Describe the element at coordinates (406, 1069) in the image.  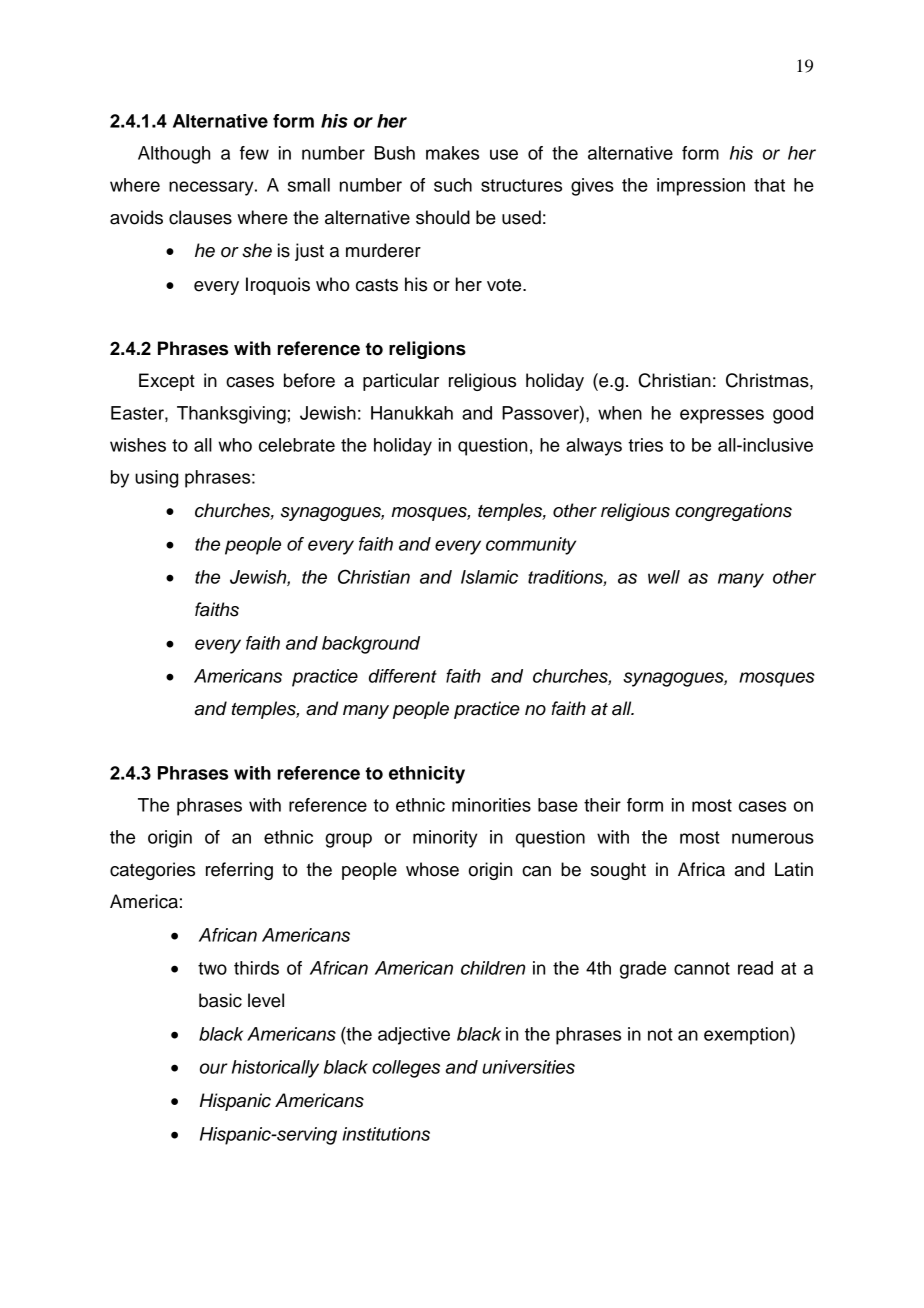
I see `colleges` at that location.
